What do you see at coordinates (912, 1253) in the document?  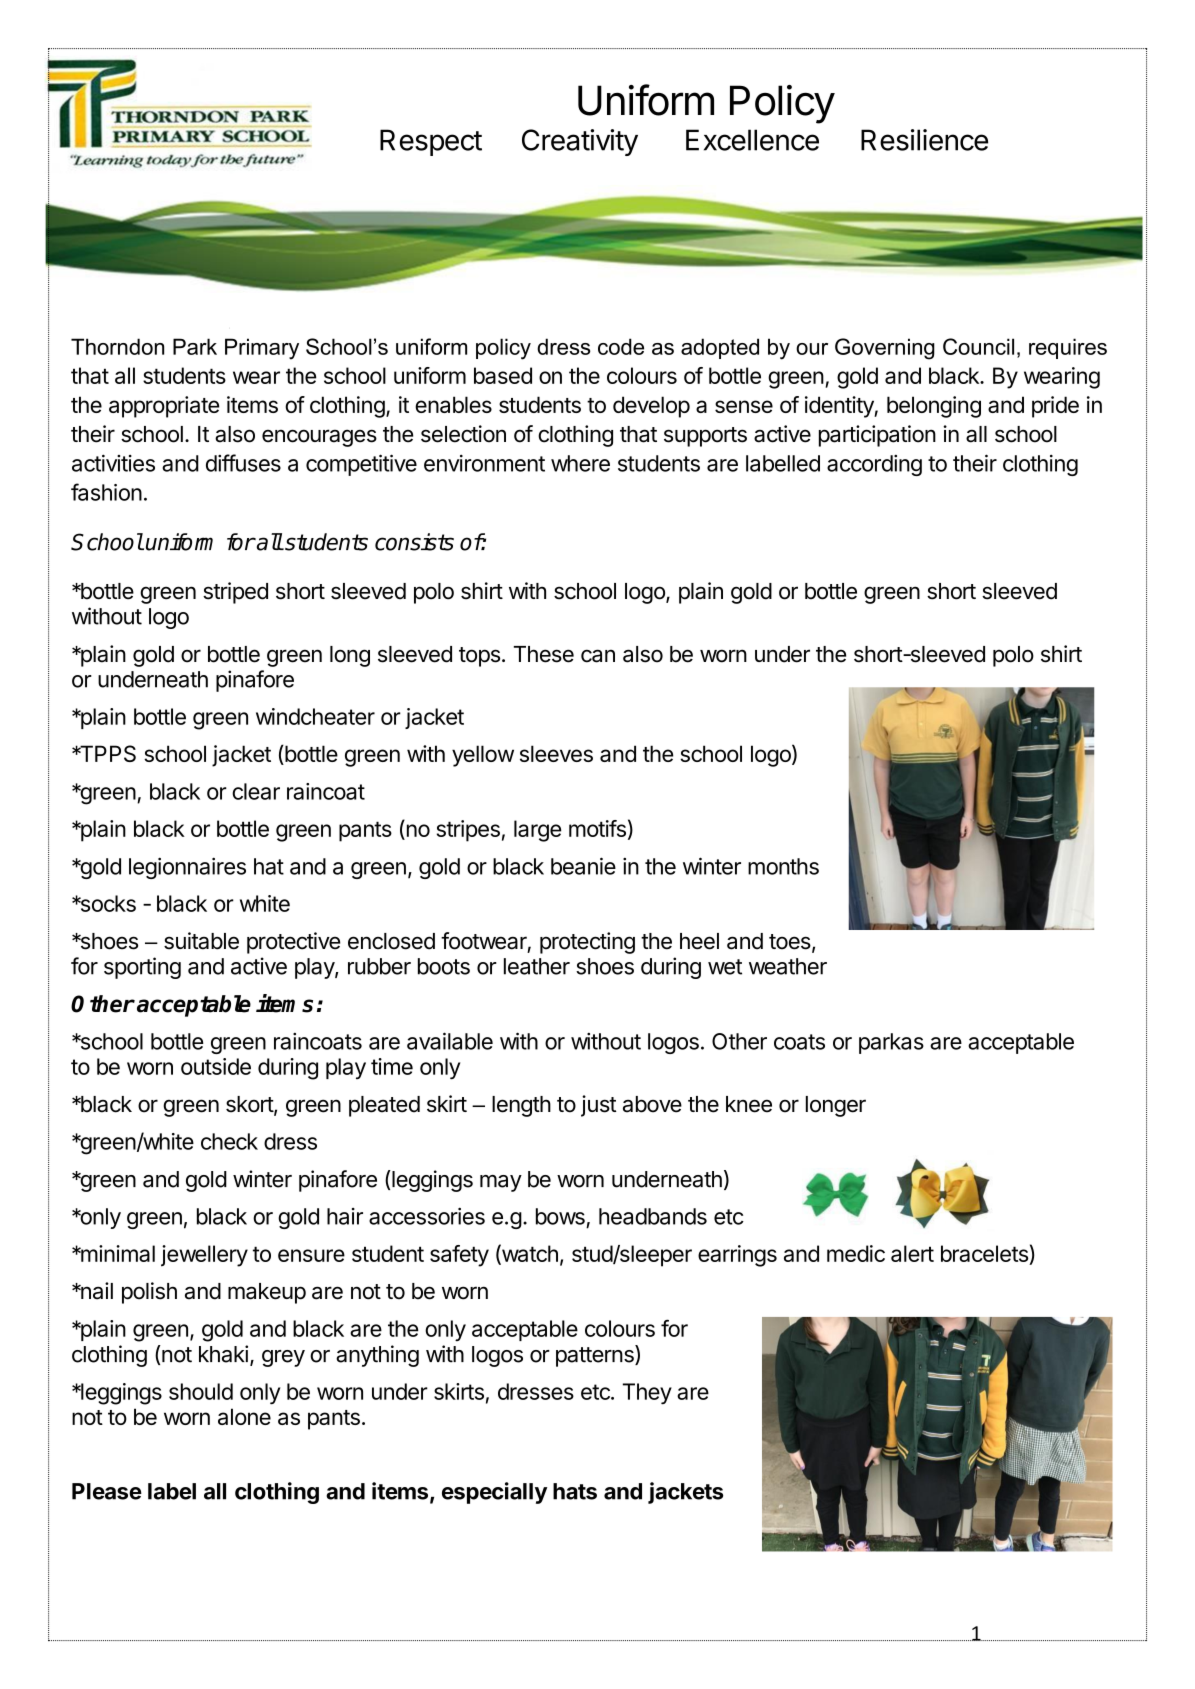 I see `alert` at bounding box center [912, 1253].
